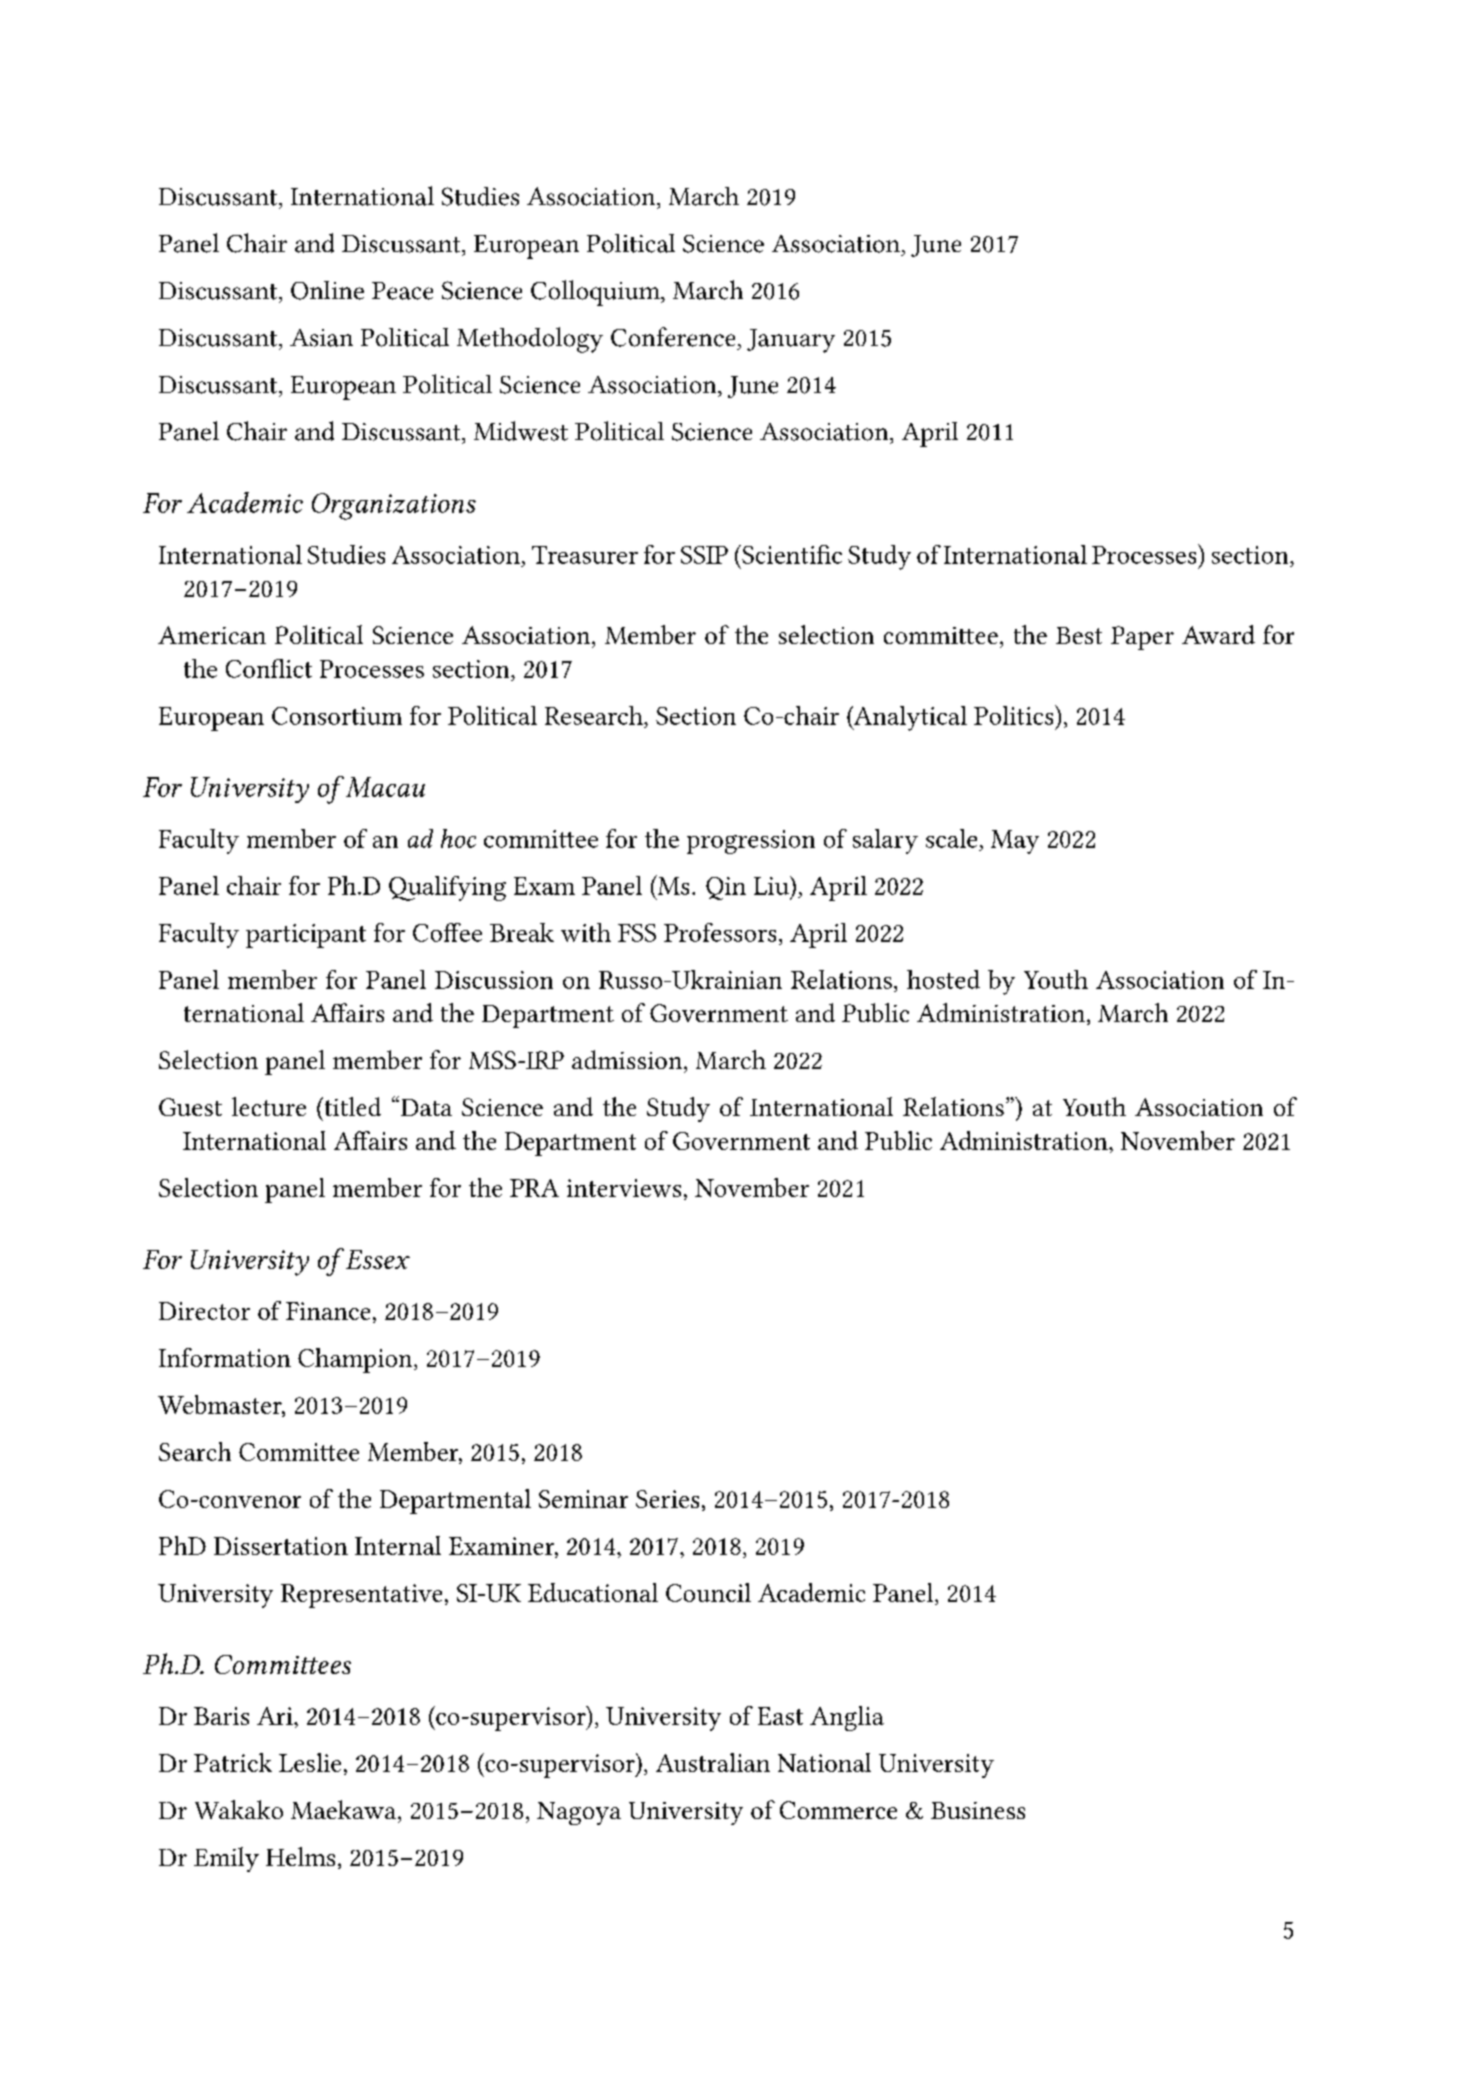  I want to click on January, so click(791, 341).
